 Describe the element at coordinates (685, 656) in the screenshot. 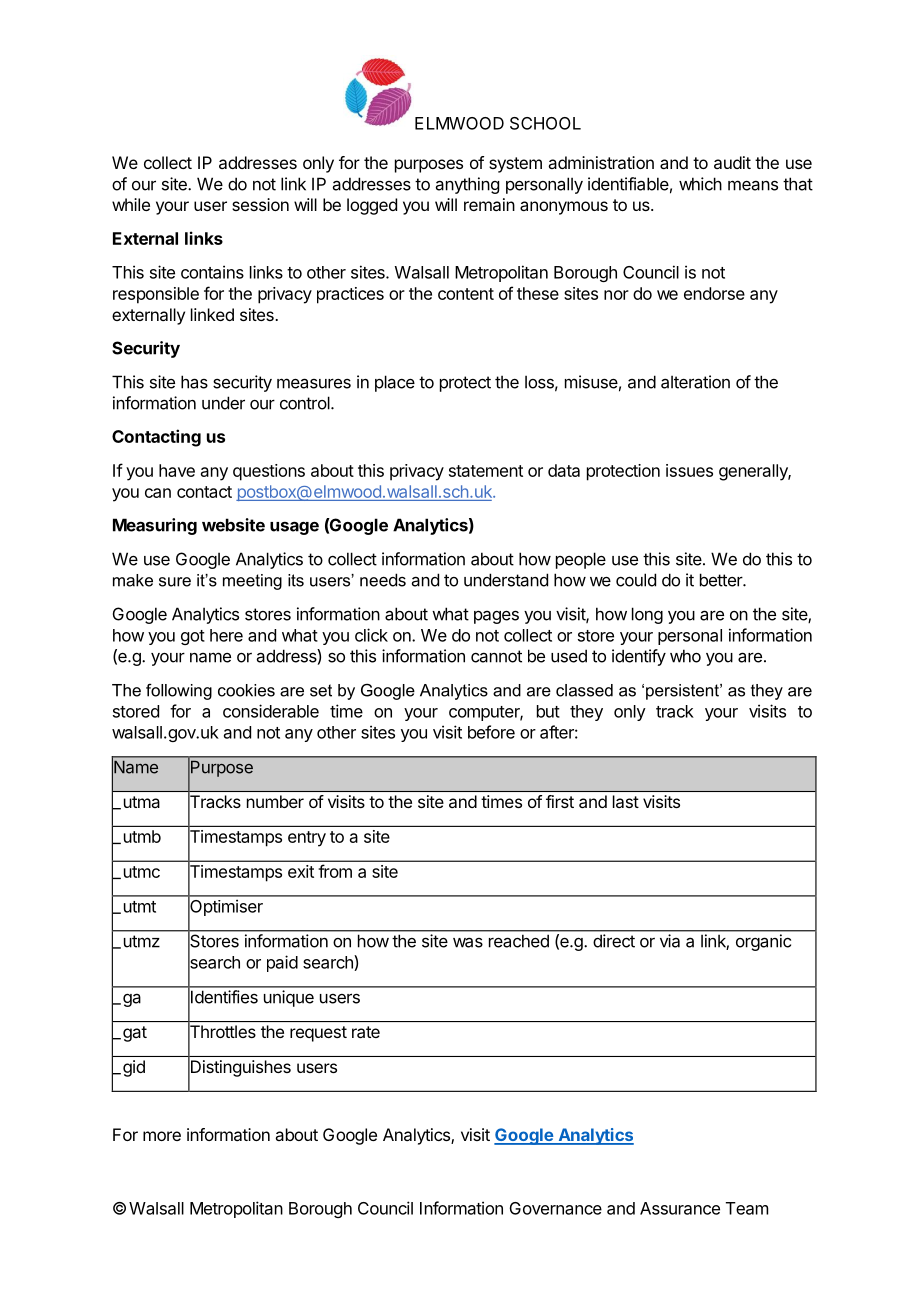

I see `who` at that location.
